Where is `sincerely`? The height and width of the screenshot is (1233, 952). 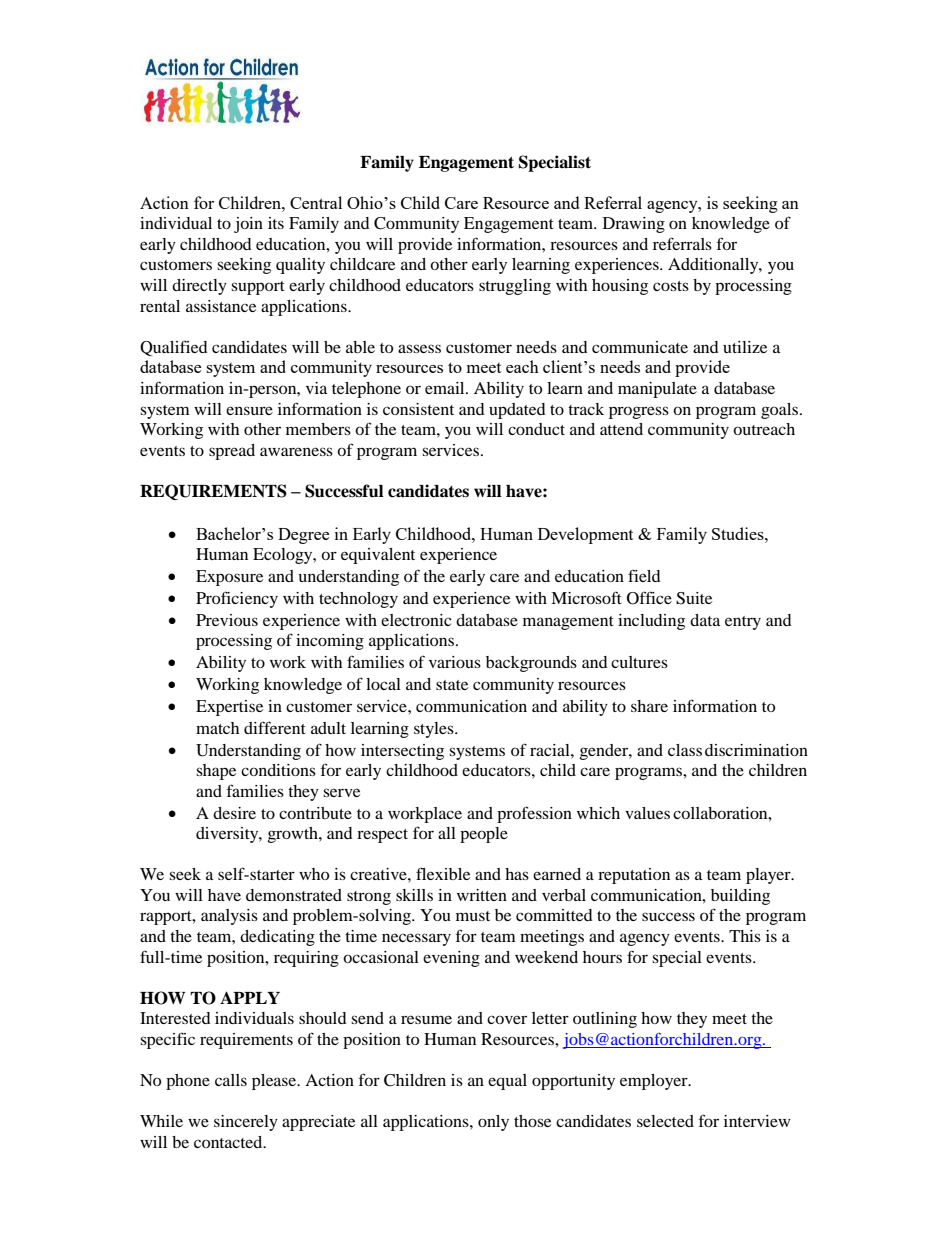 sincerely is located at coordinates (246, 1123).
